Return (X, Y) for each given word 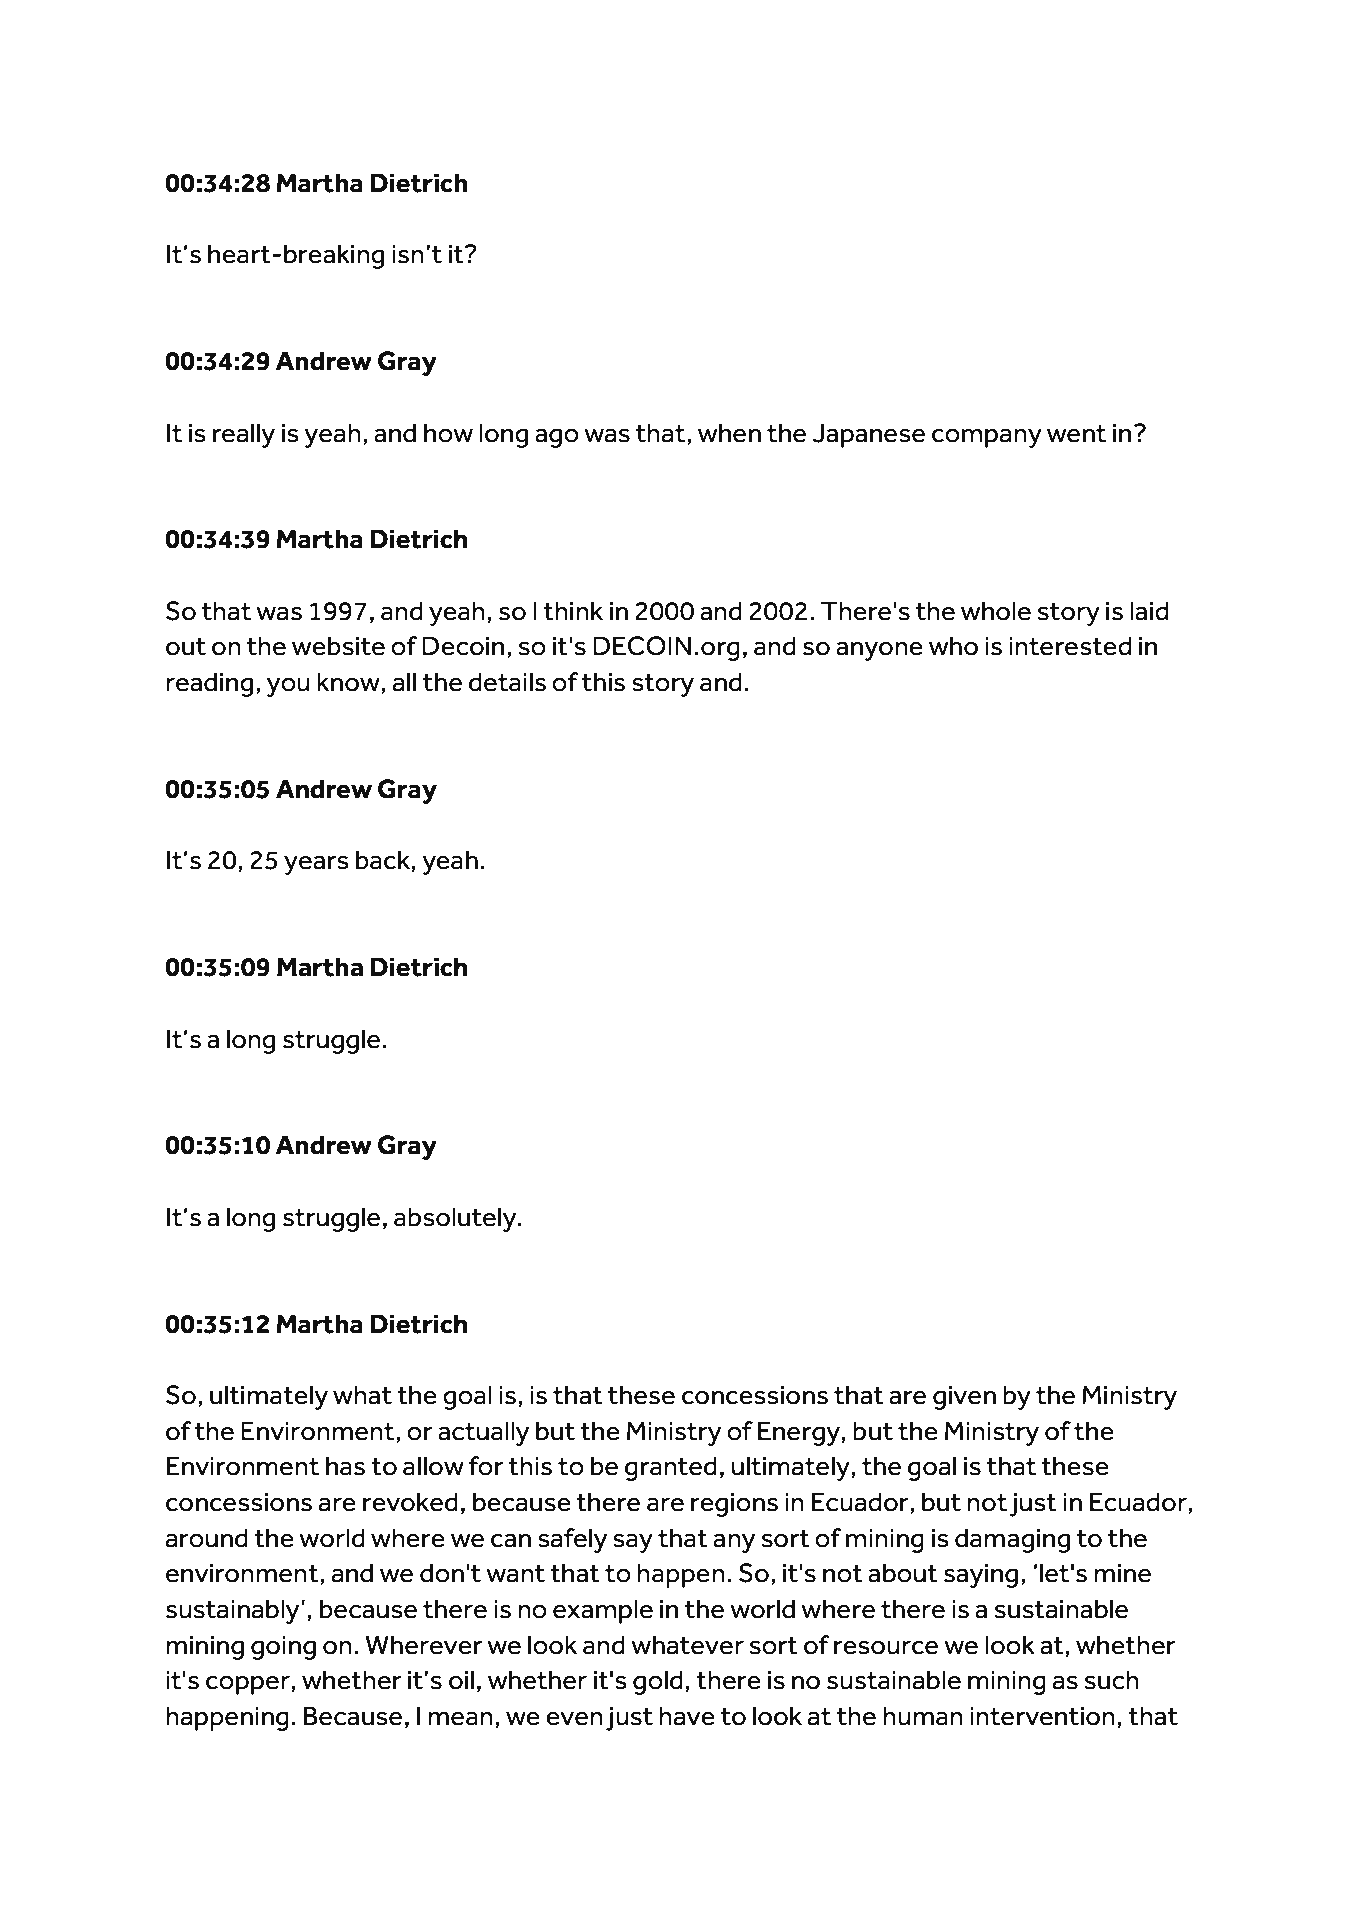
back (383, 860)
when (729, 433)
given (964, 1398)
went (1077, 434)
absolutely (456, 1219)
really (244, 435)
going (283, 1648)
